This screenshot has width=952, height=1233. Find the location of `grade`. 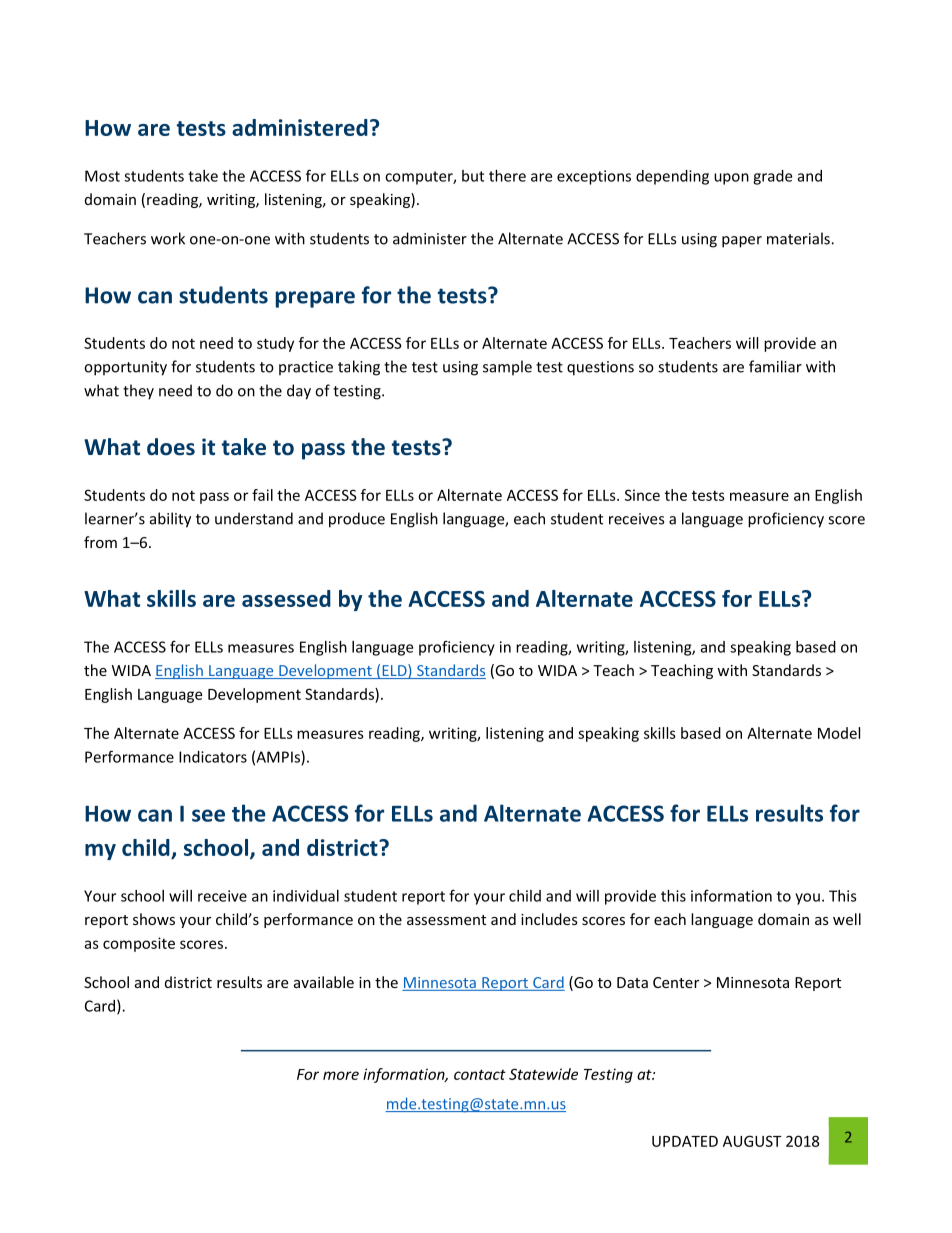

grade is located at coordinates (772, 177).
